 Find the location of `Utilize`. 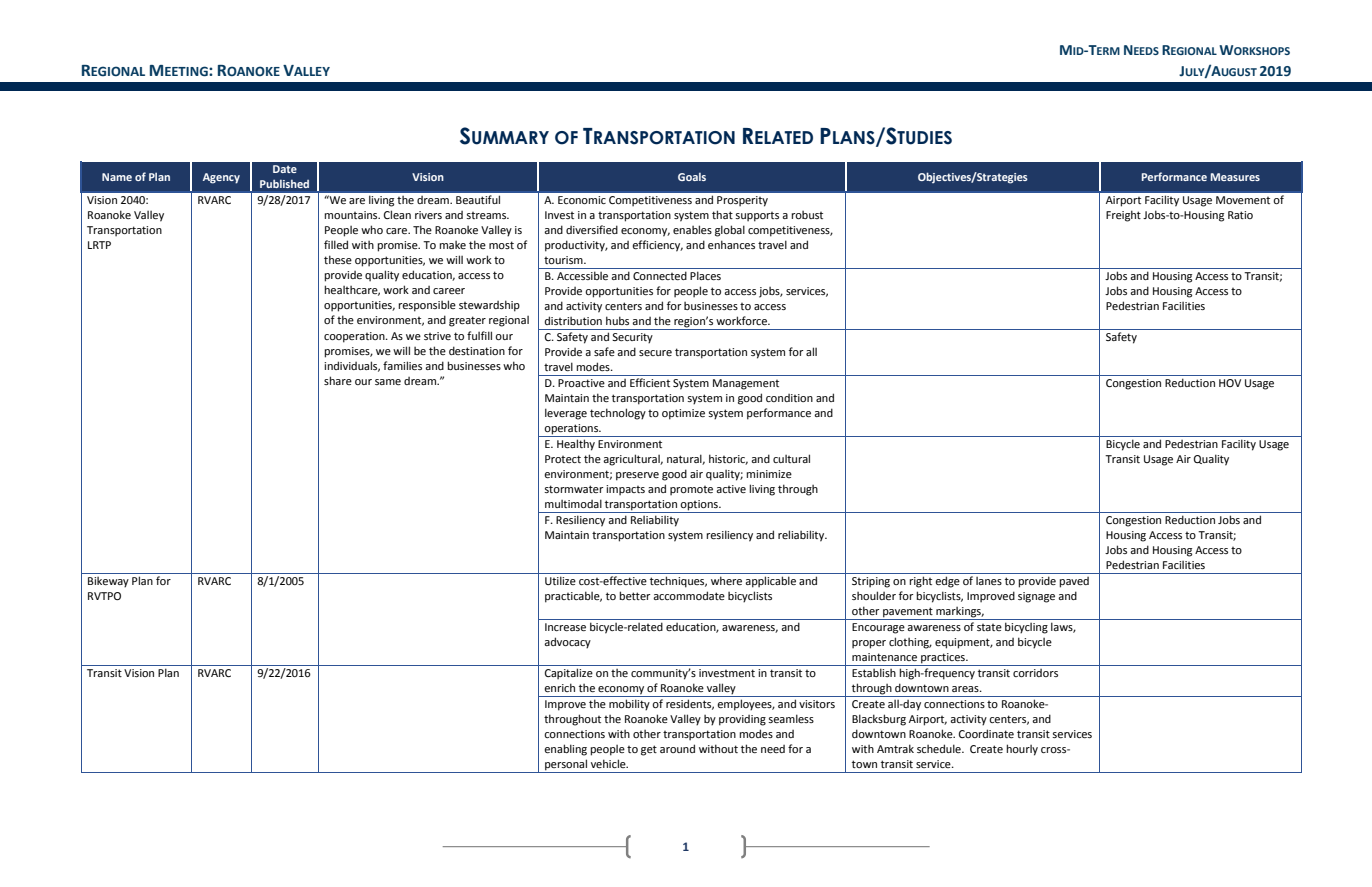

Utilize is located at coordinates (560, 580).
